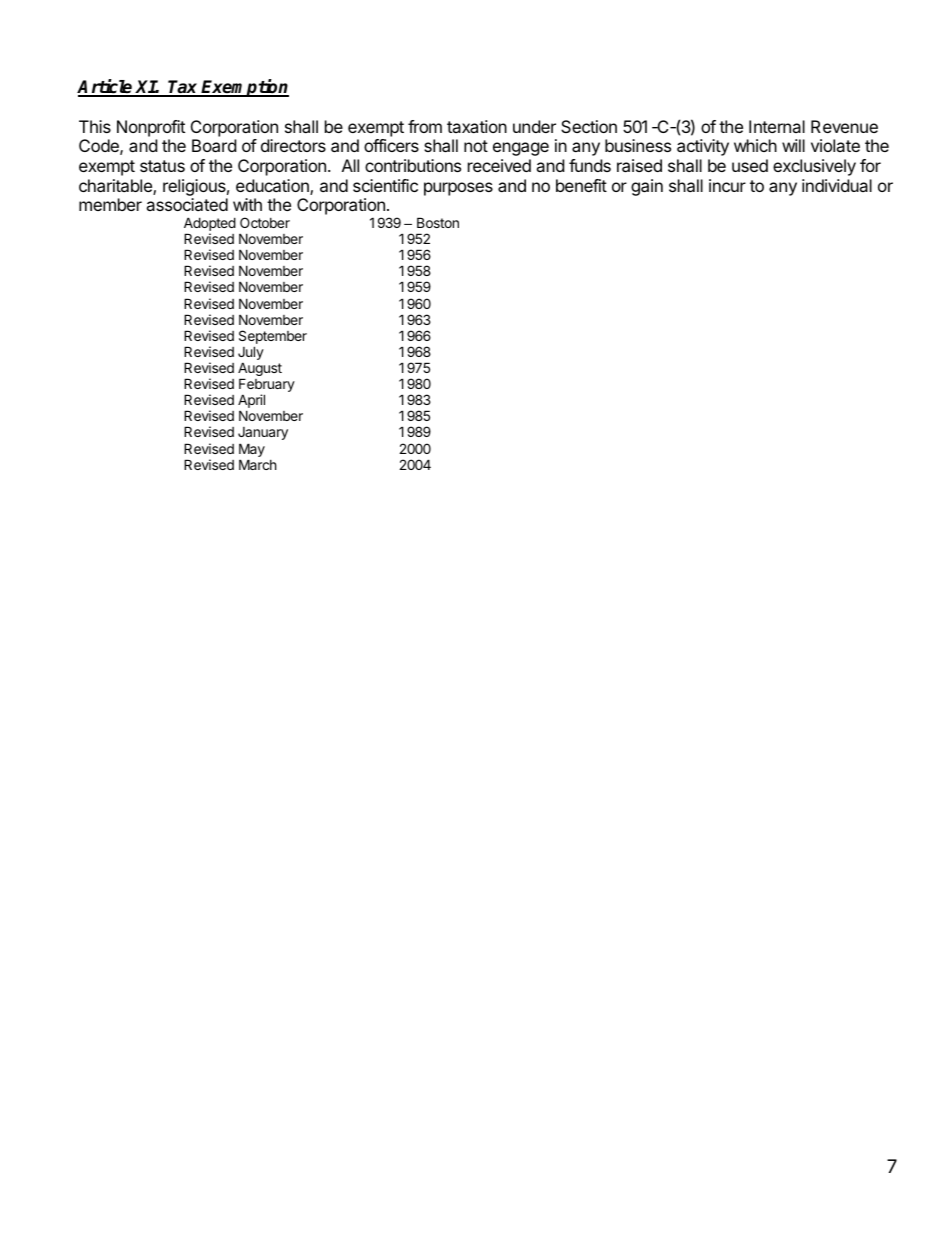 This screenshot has height=1233, width=952. What do you see at coordinates (106, 87) in the screenshot?
I see `Article` at bounding box center [106, 87].
